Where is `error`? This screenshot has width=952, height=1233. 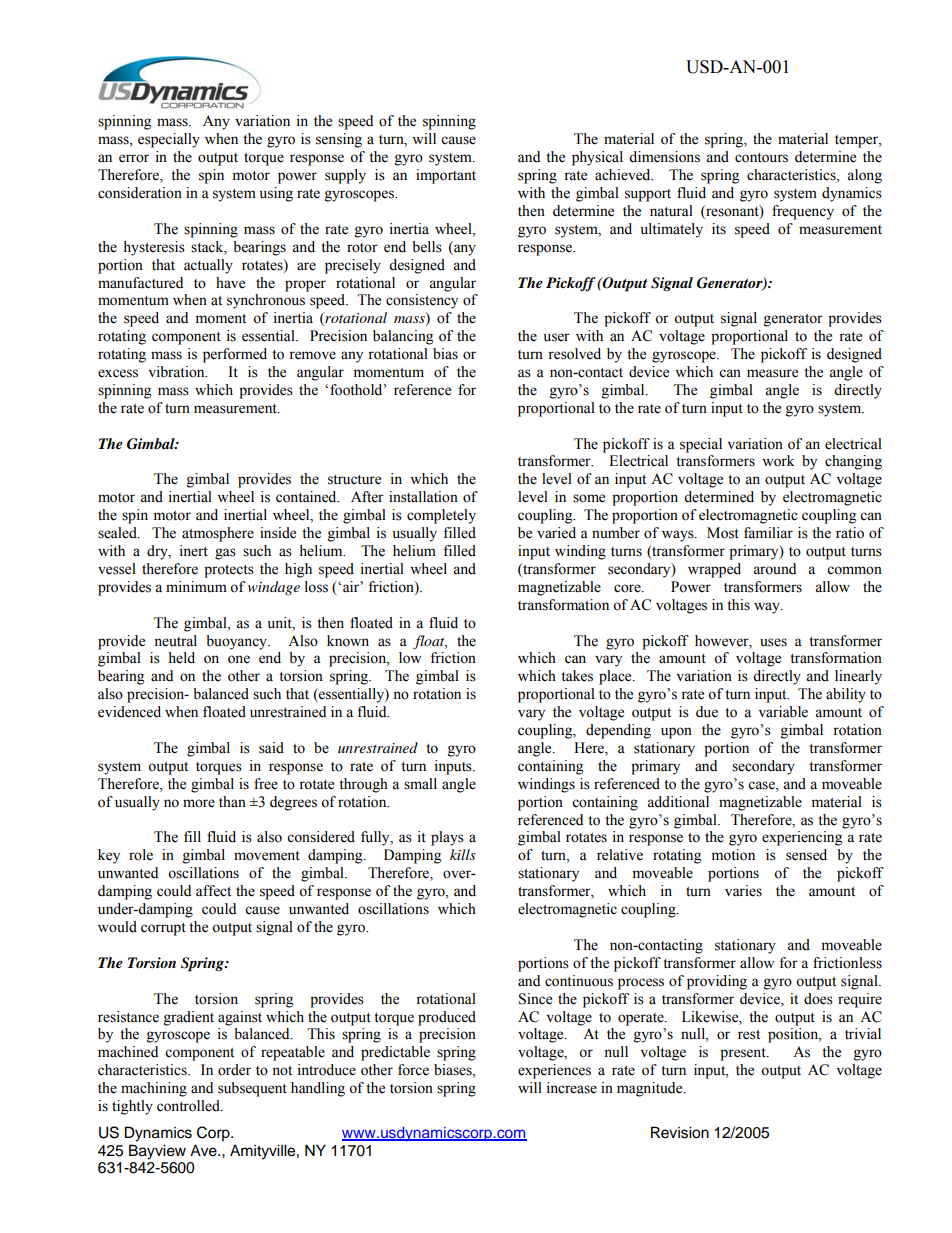 error is located at coordinates (134, 158).
